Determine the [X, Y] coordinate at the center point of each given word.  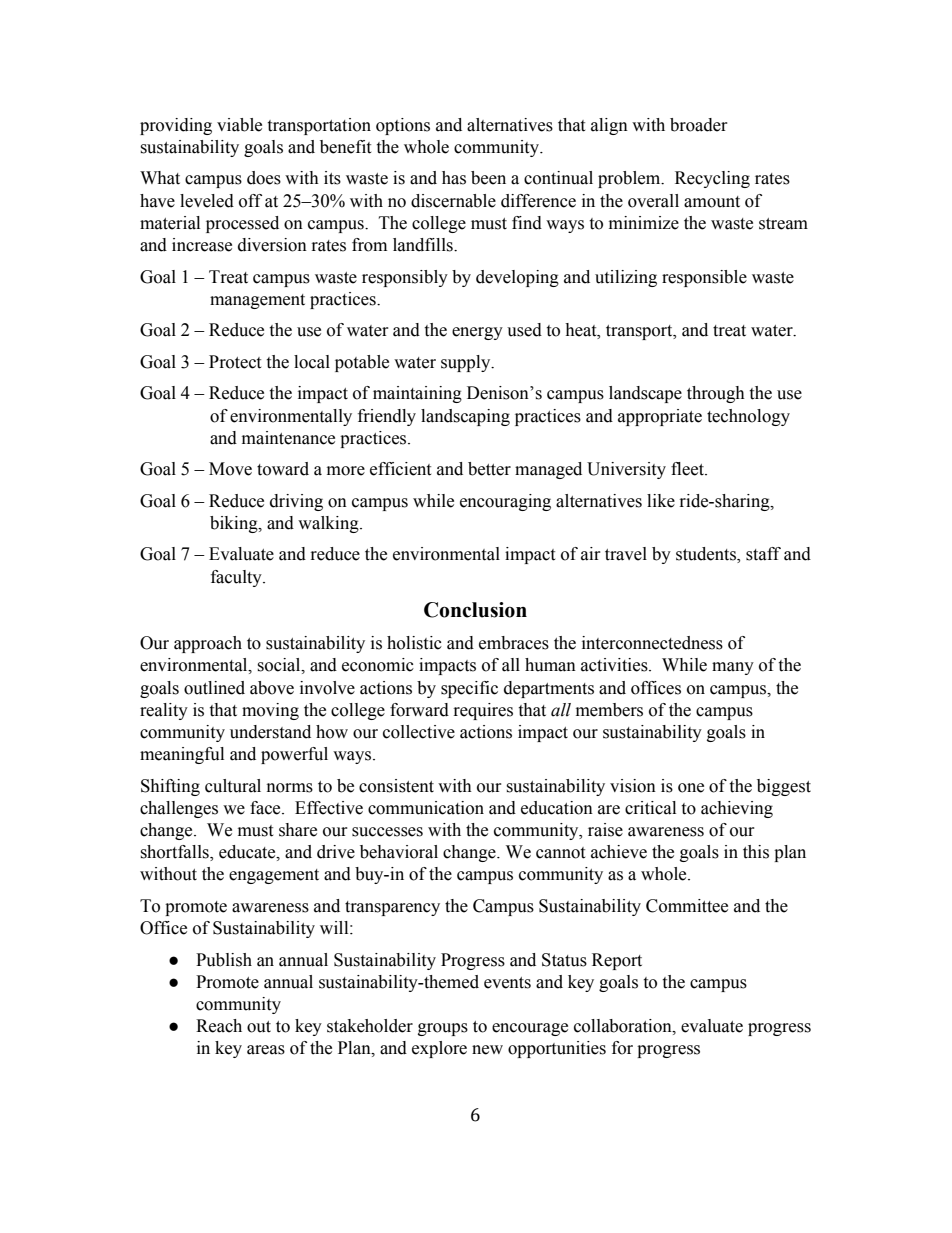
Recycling [712, 179]
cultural [233, 786]
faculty [237, 578]
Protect [235, 362]
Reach [219, 1026]
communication [426, 808]
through [716, 394]
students [707, 555]
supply [467, 363]
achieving [737, 809]
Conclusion [475, 610]
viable [239, 125]
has [454, 178]
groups [443, 1029]
